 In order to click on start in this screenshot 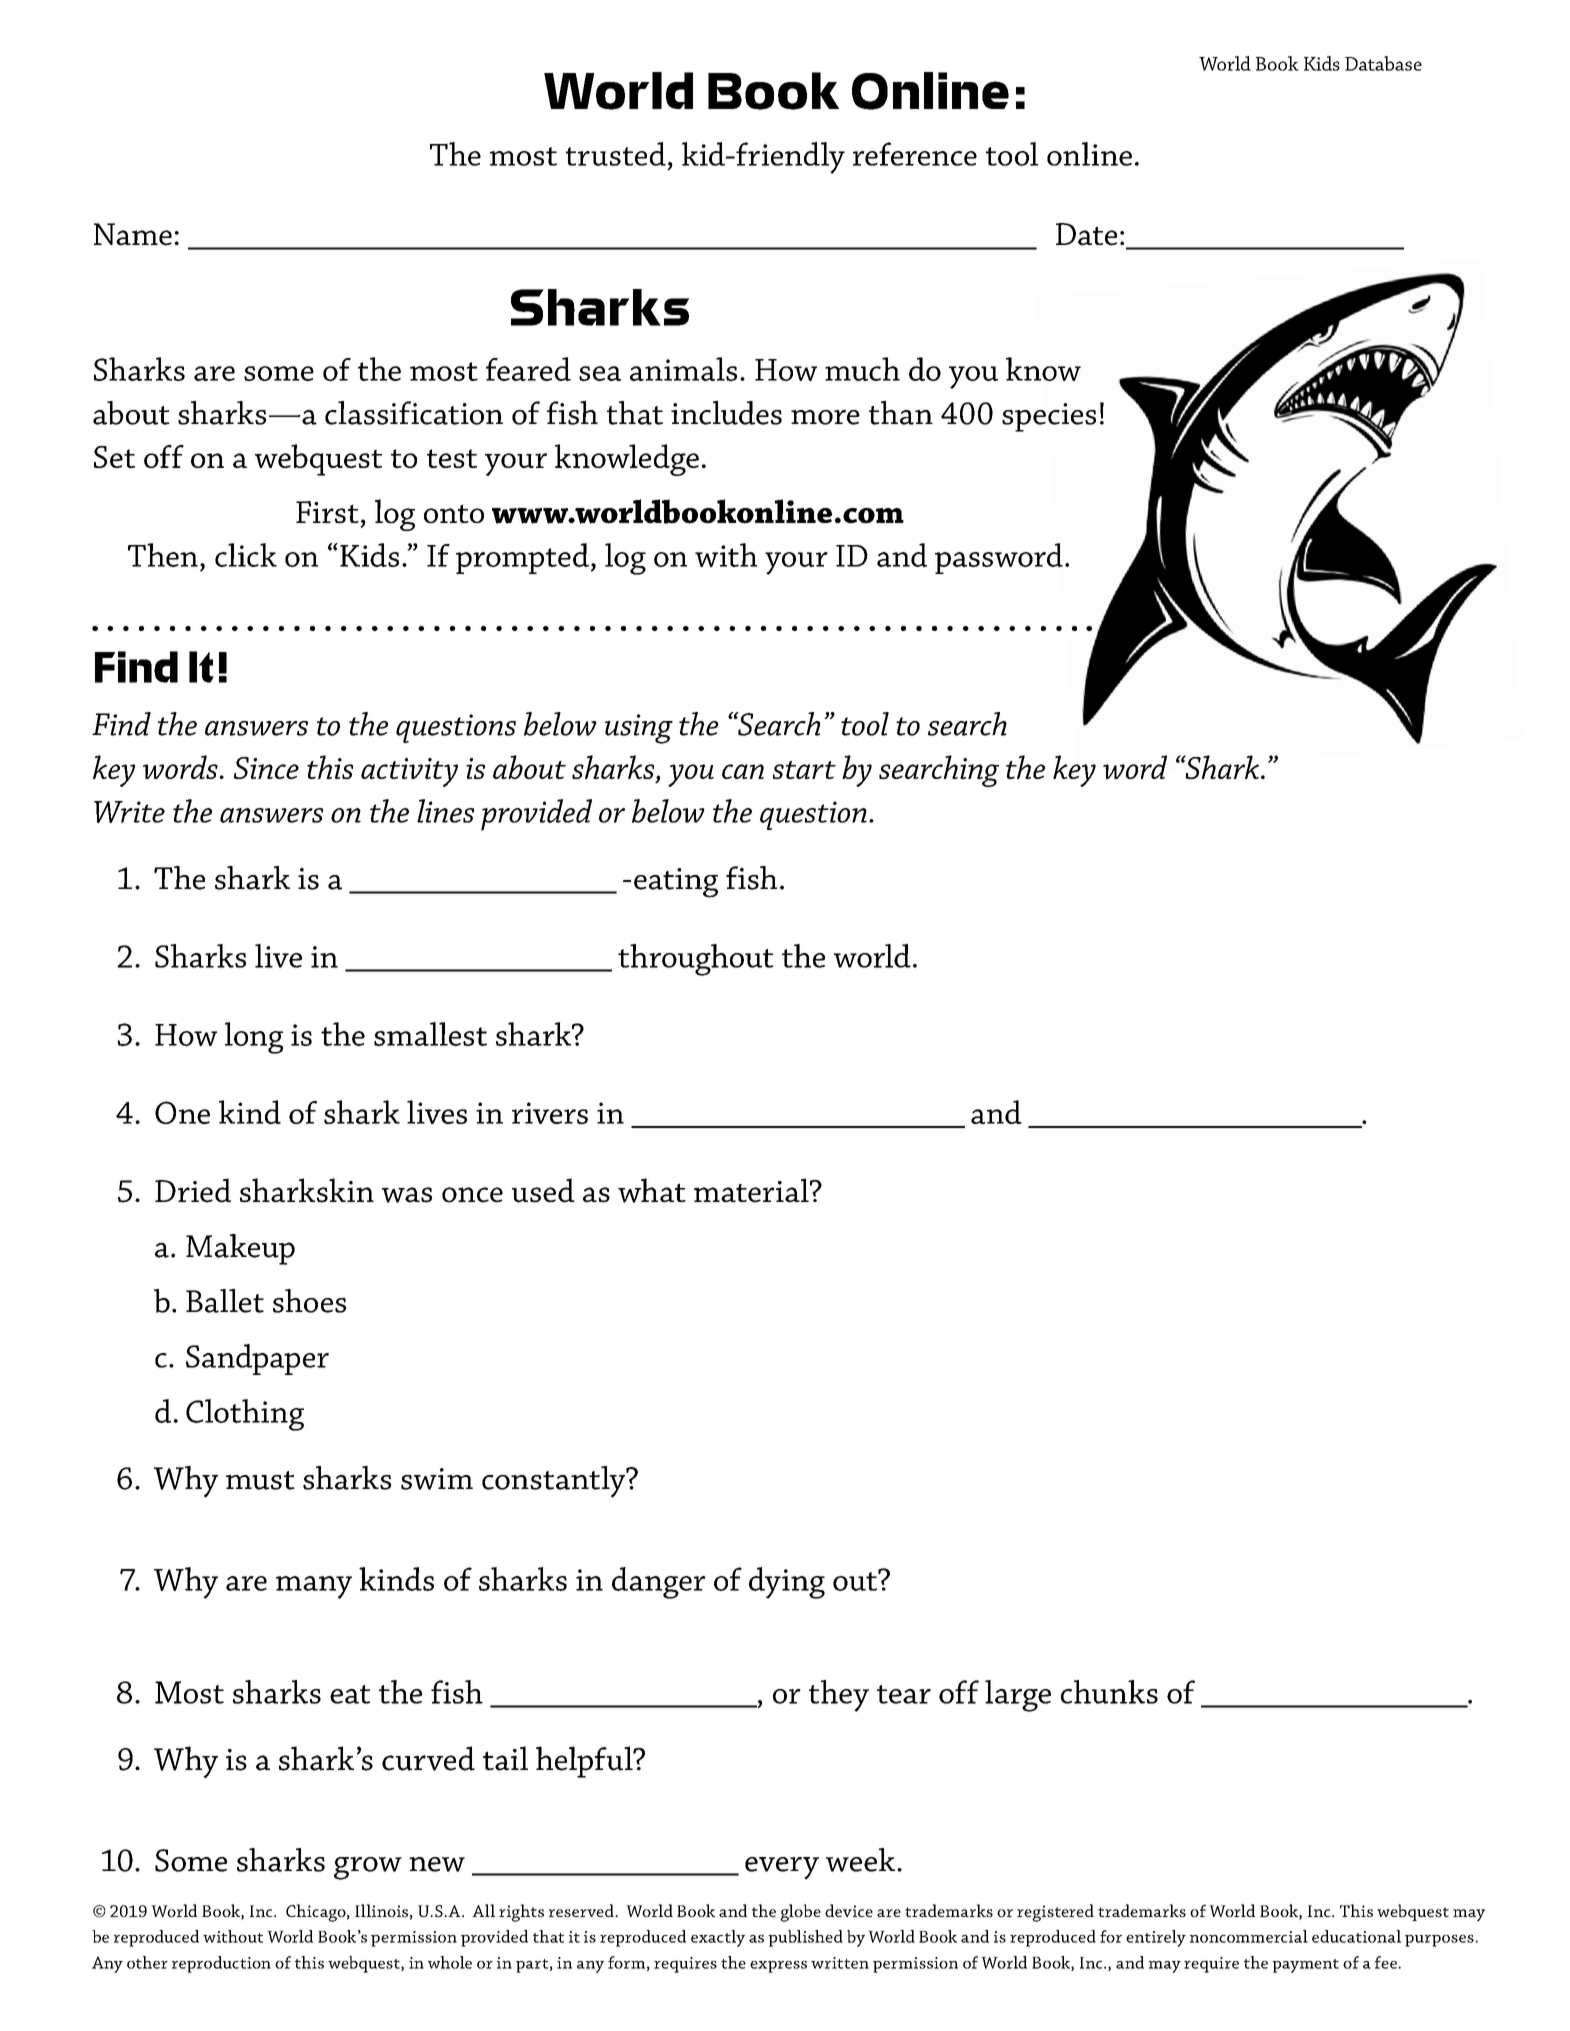, I will do `click(804, 770)`.
